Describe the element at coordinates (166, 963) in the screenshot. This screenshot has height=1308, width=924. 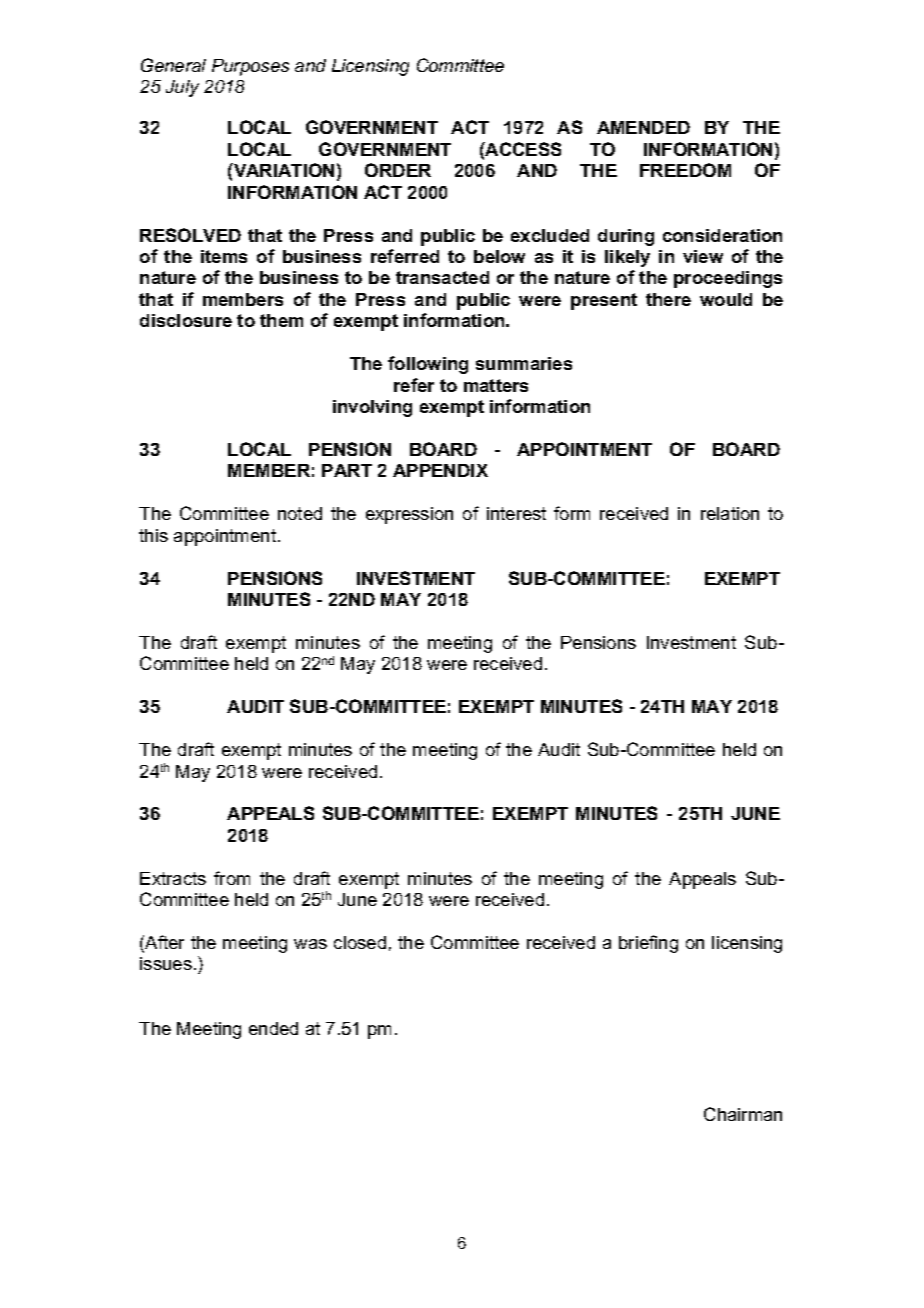
I see `issues` at that location.
